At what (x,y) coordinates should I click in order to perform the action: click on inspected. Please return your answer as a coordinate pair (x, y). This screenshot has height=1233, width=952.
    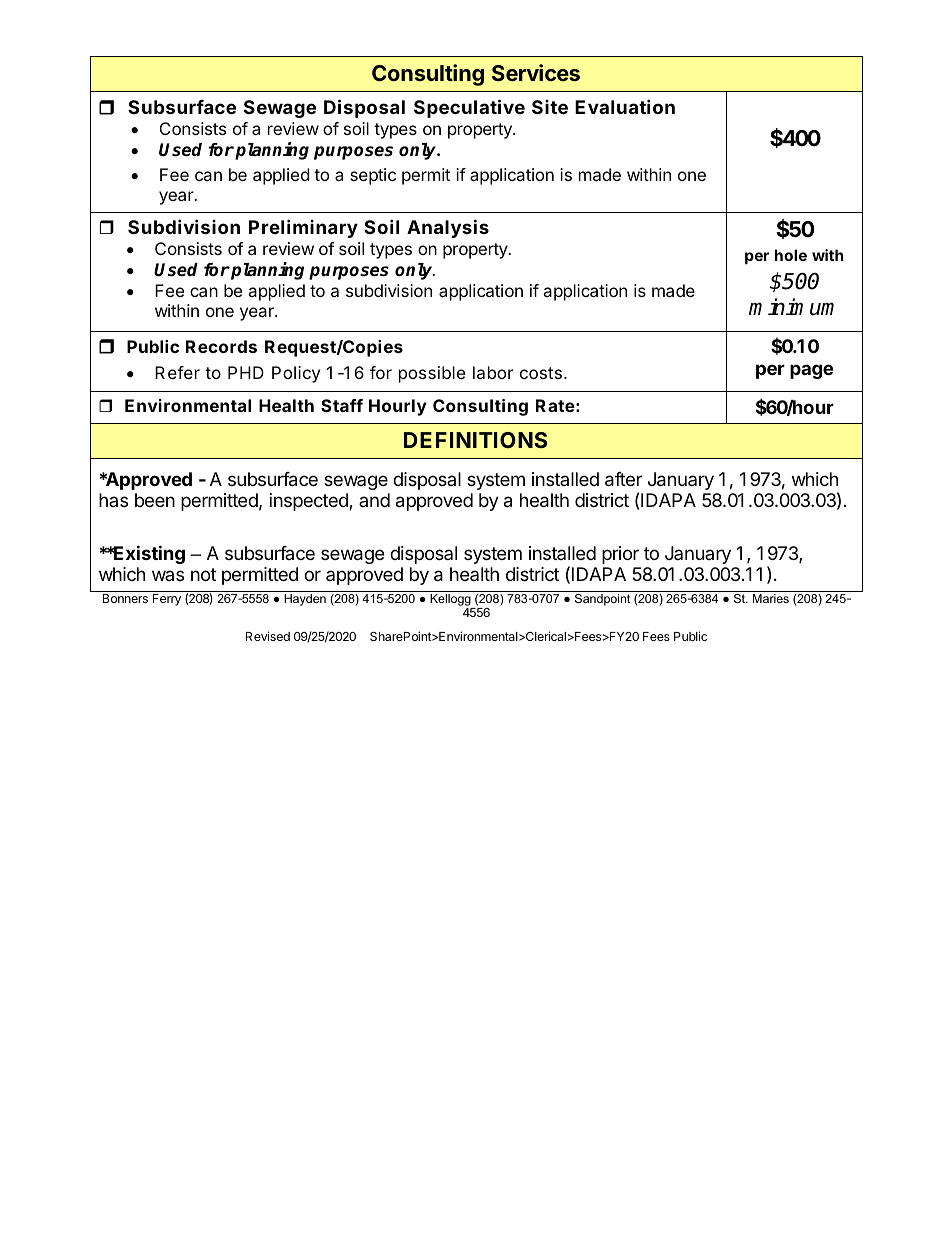
    Looking at the image, I should click on (310, 502).
